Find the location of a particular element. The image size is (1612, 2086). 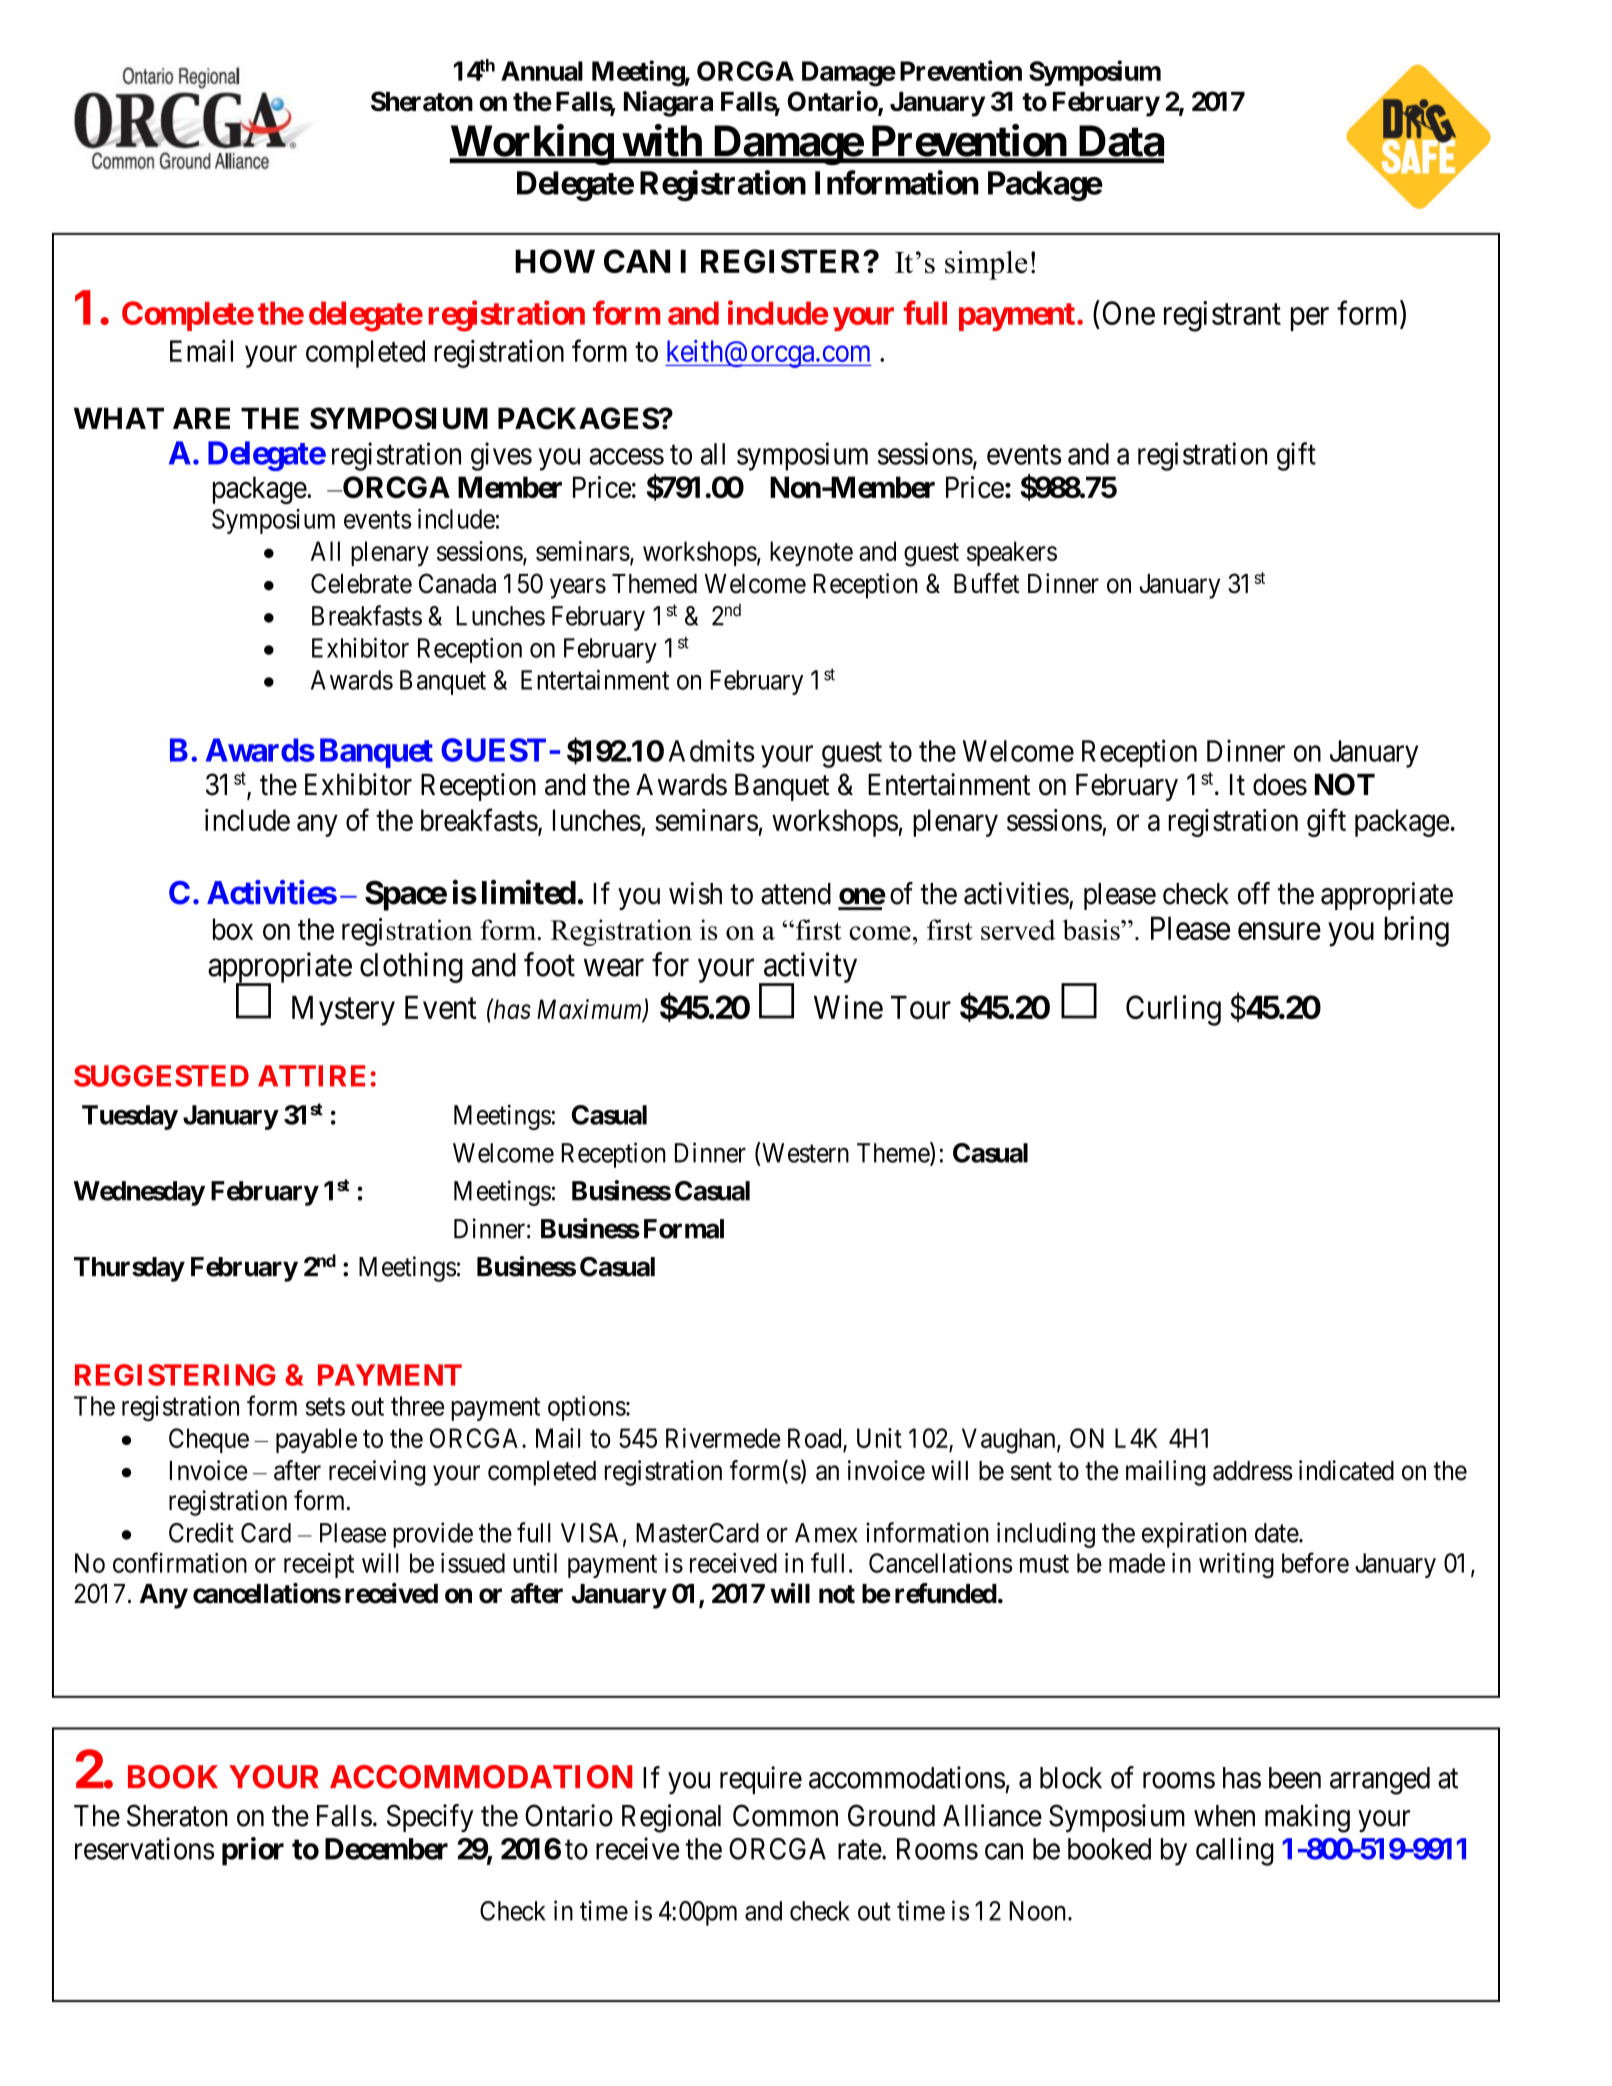

Admits is located at coordinates (712, 750).
